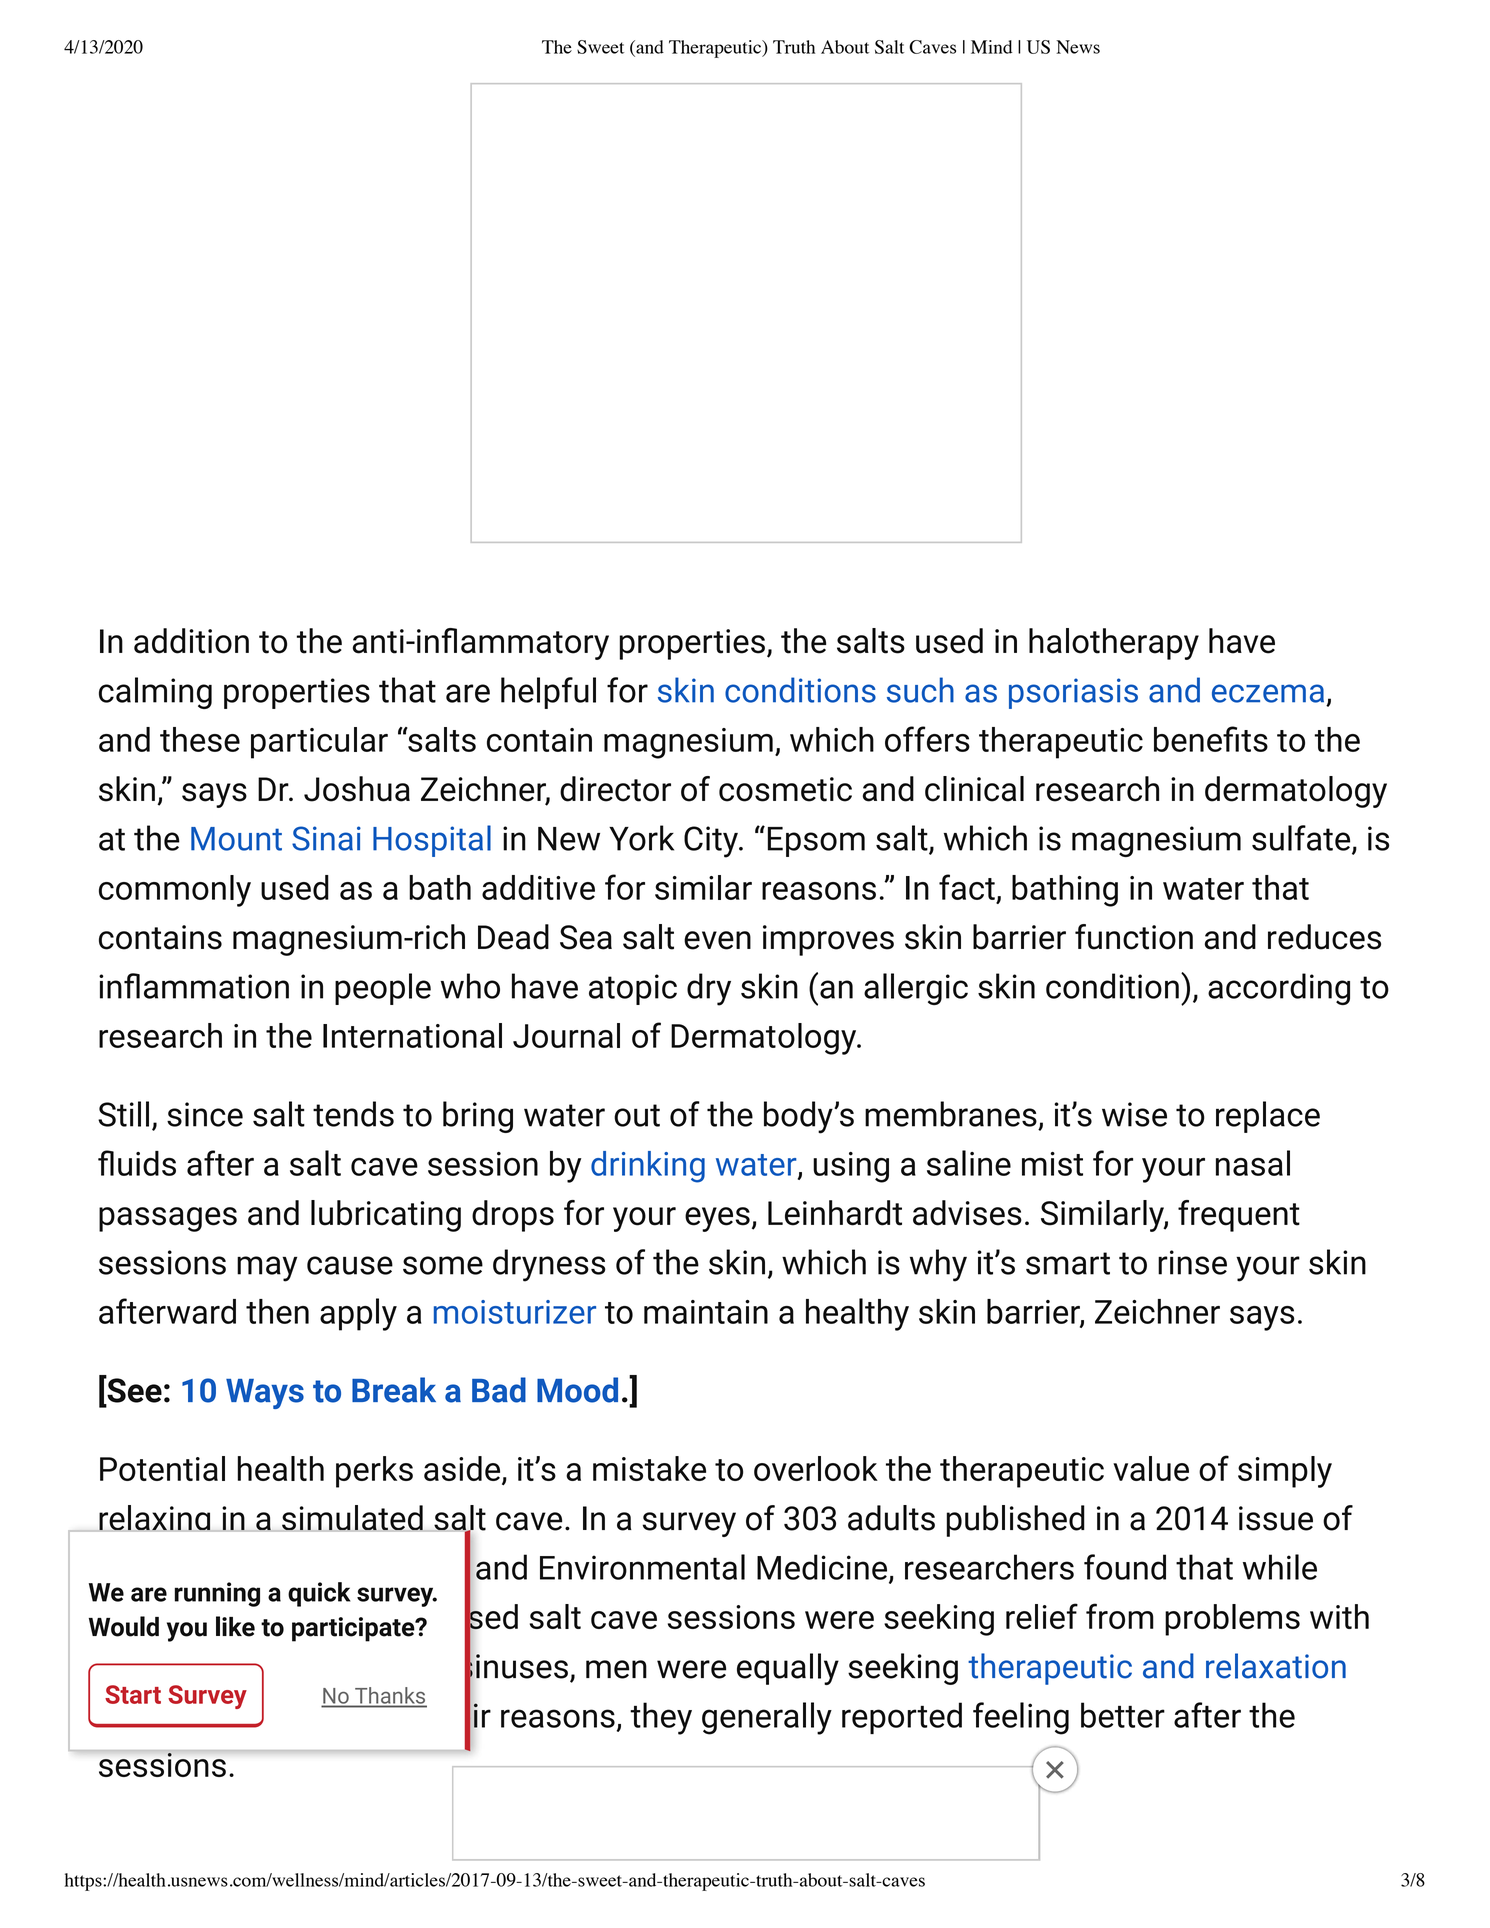 This screenshot has height=1928, width=1490. I want to click on uids, so click(147, 1163).
